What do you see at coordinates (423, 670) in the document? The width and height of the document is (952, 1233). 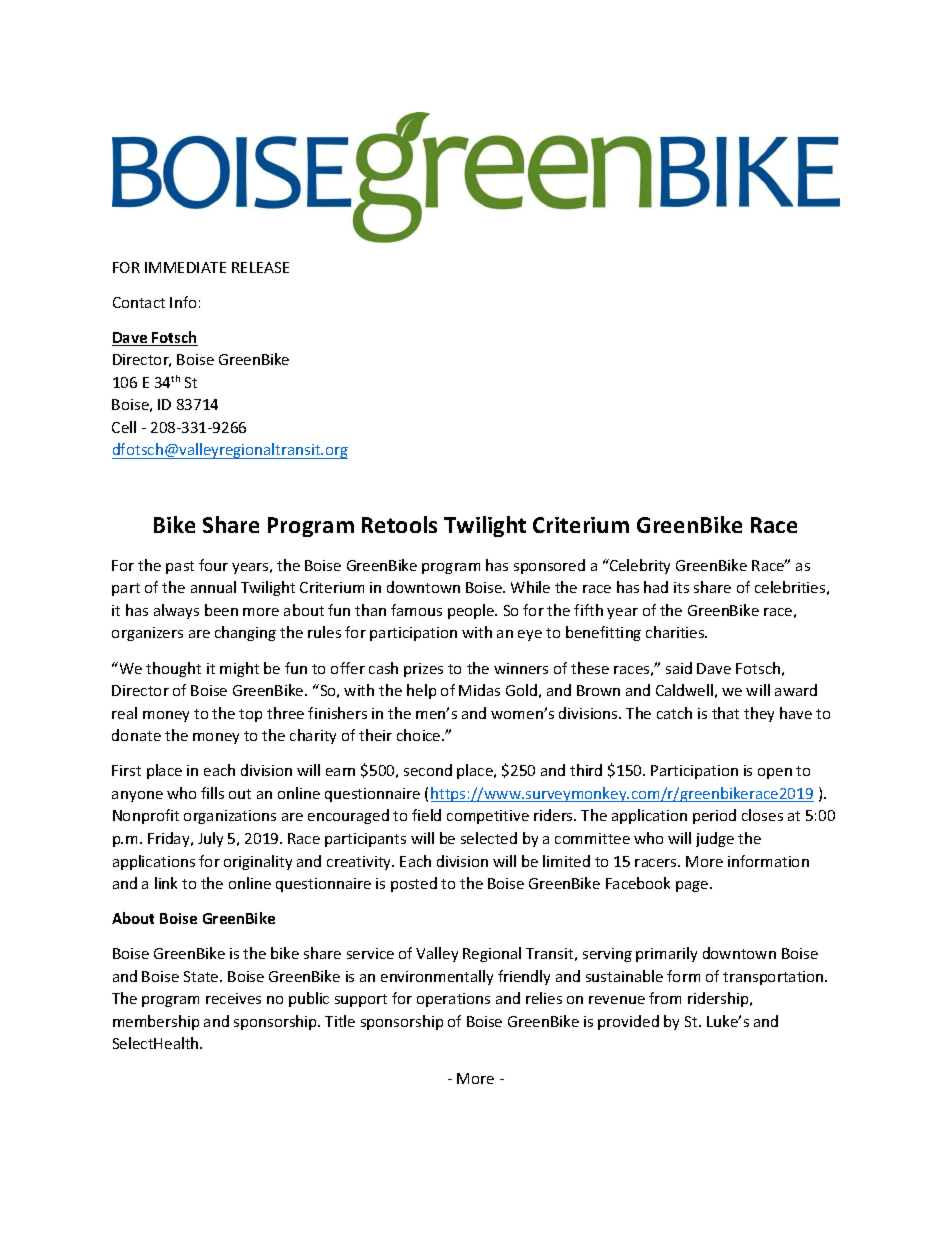 I see `prizes` at bounding box center [423, 670].
